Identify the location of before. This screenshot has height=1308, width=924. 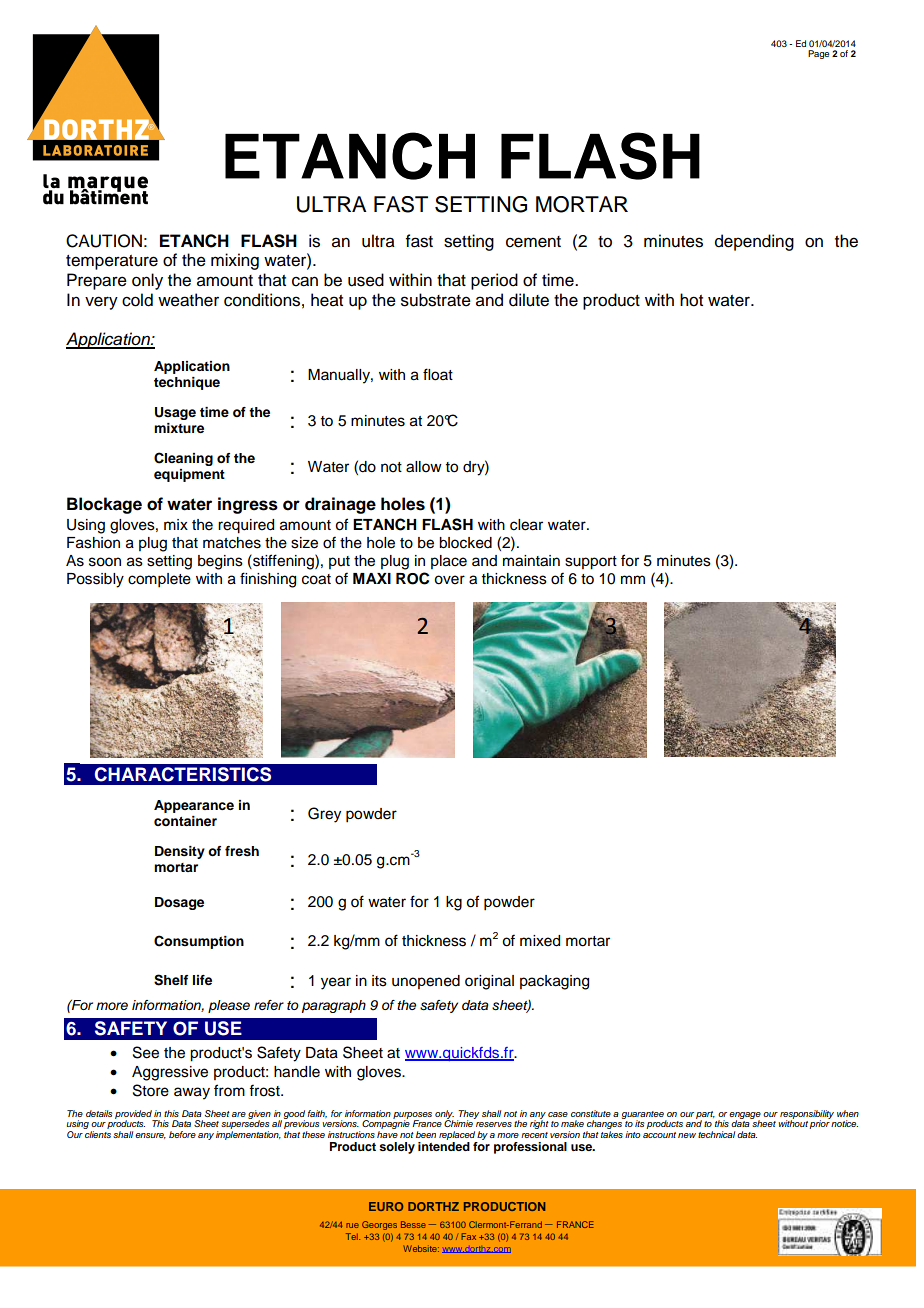
(182, 1134).
